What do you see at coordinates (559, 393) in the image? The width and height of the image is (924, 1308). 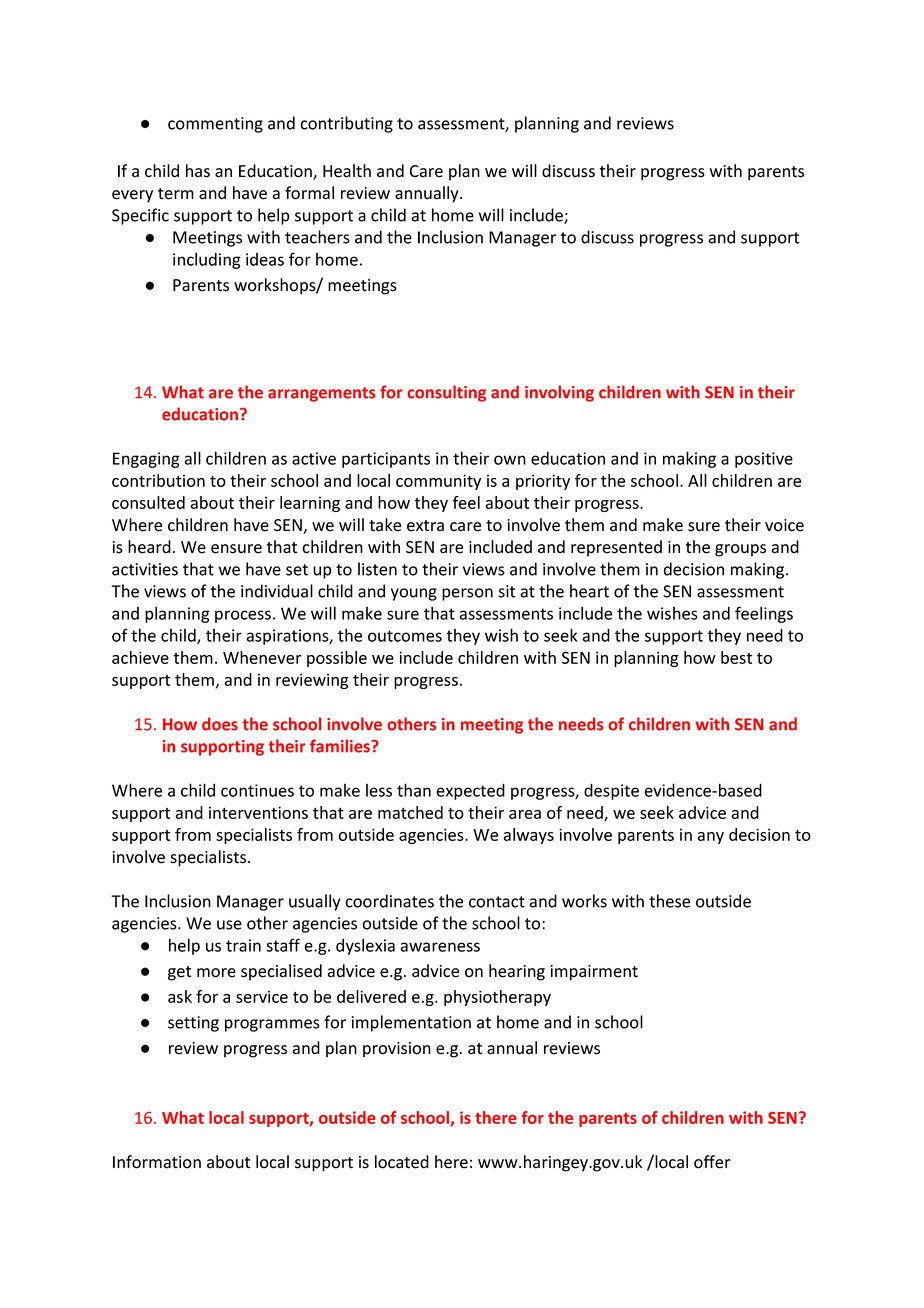 I see `involving` at bounding box center [559, 393].
